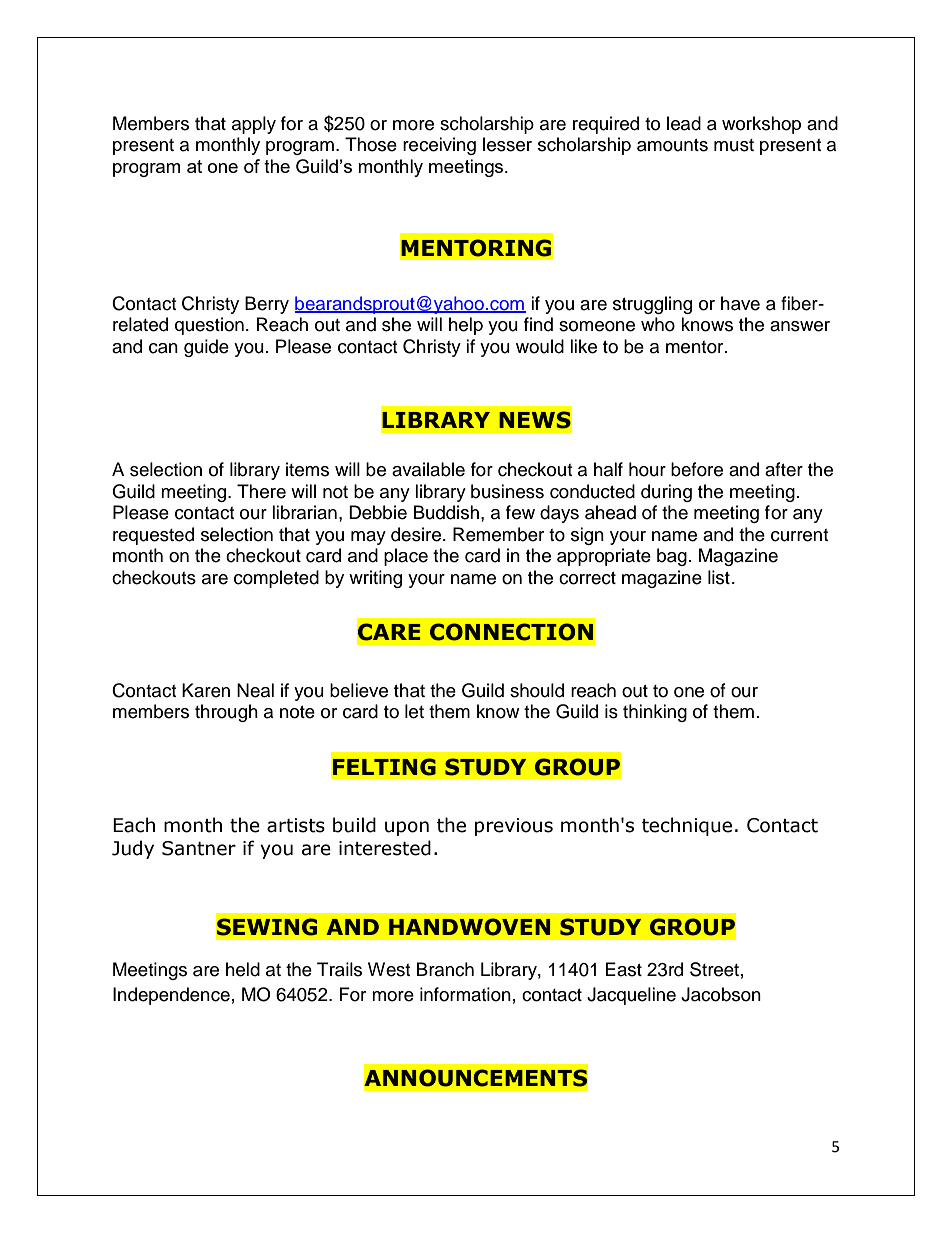  What do you see at coordinates (439, 146) in the document?
I see `receiving` at bounding box center [439, 146].
